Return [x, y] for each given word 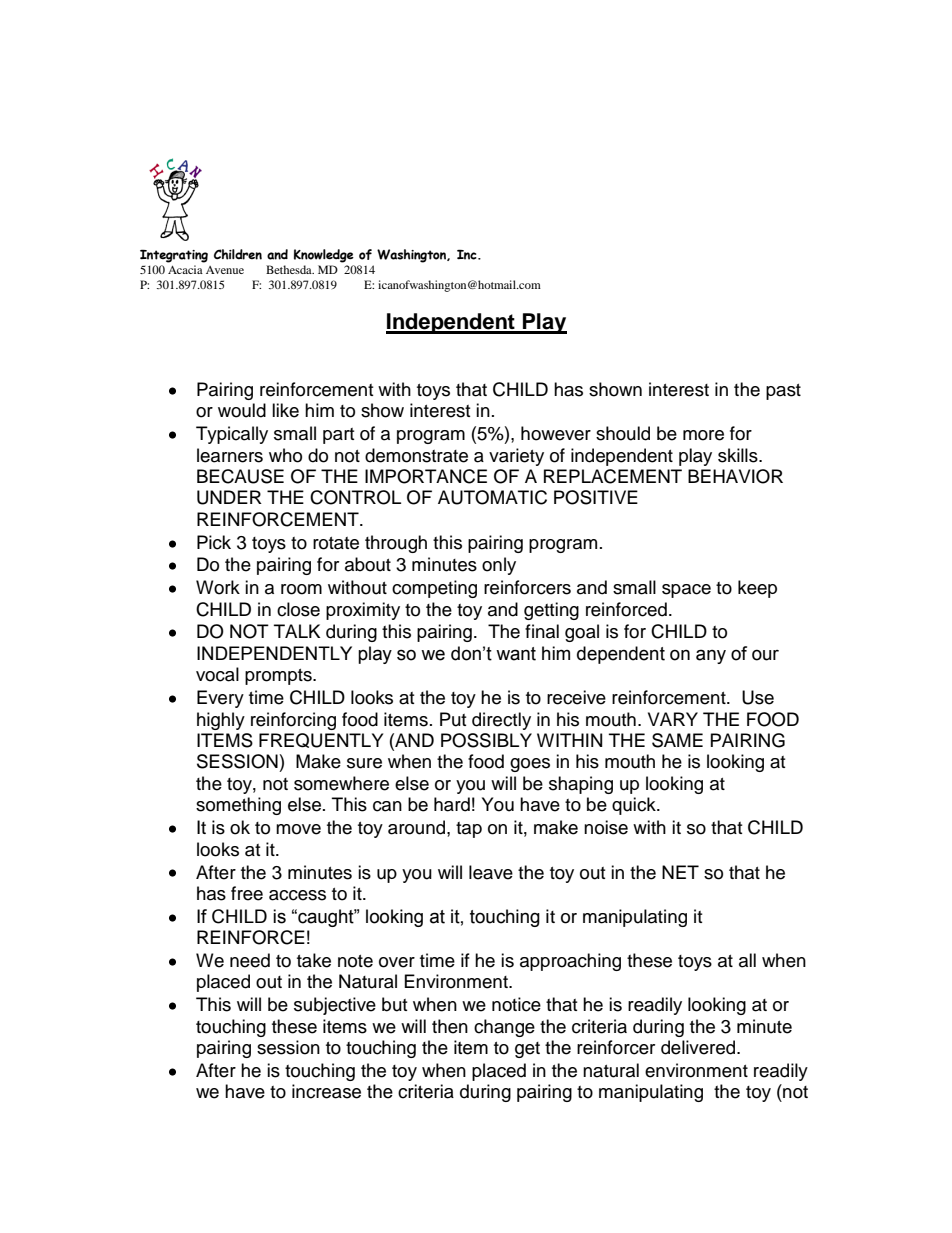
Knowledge [324, 256]
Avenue [225, 270]
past [783, 392]
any [711, 656]
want [516, 654]
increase [326, 1091]
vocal [217, 674]
